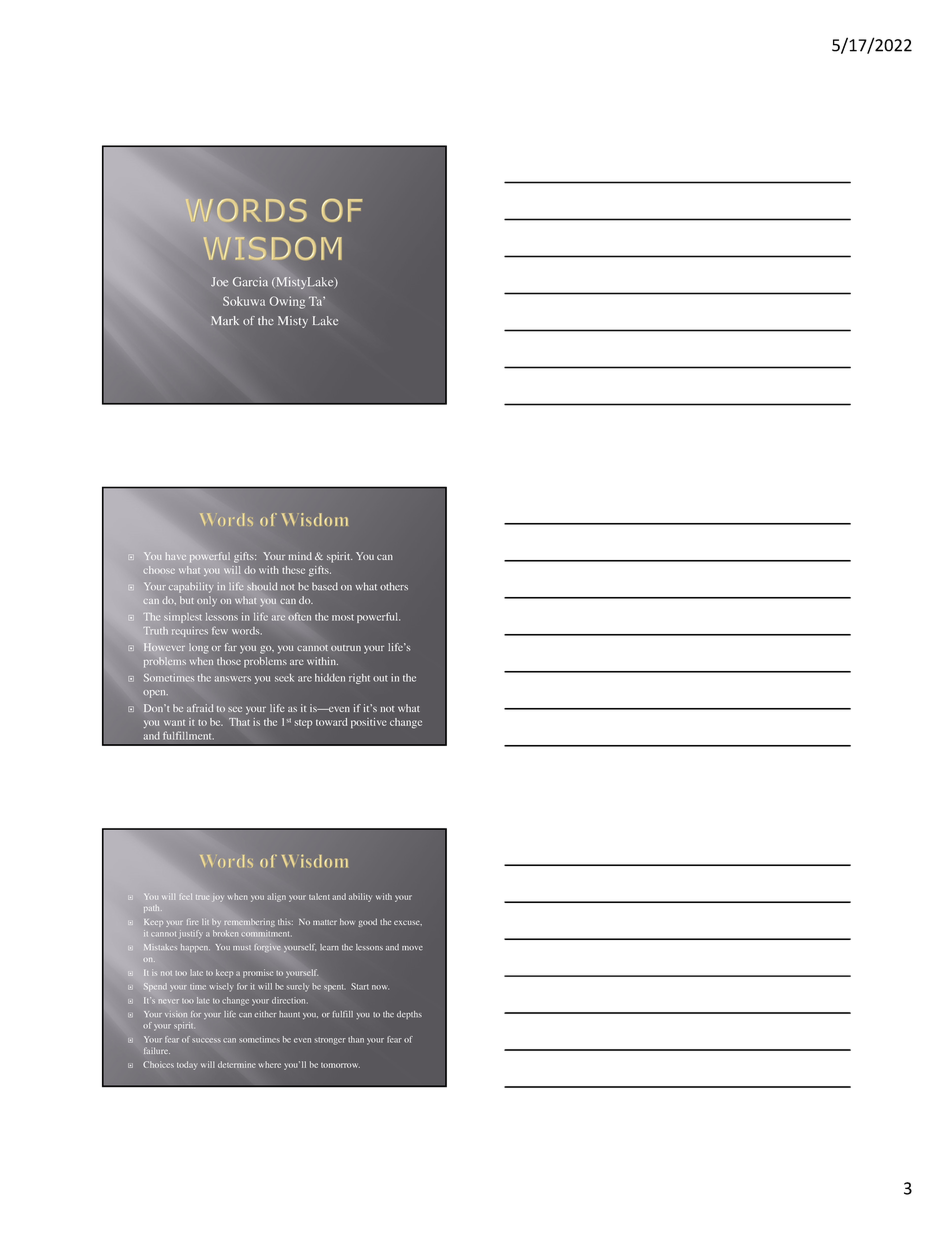  I want to click on seek, so click(284, 678).
